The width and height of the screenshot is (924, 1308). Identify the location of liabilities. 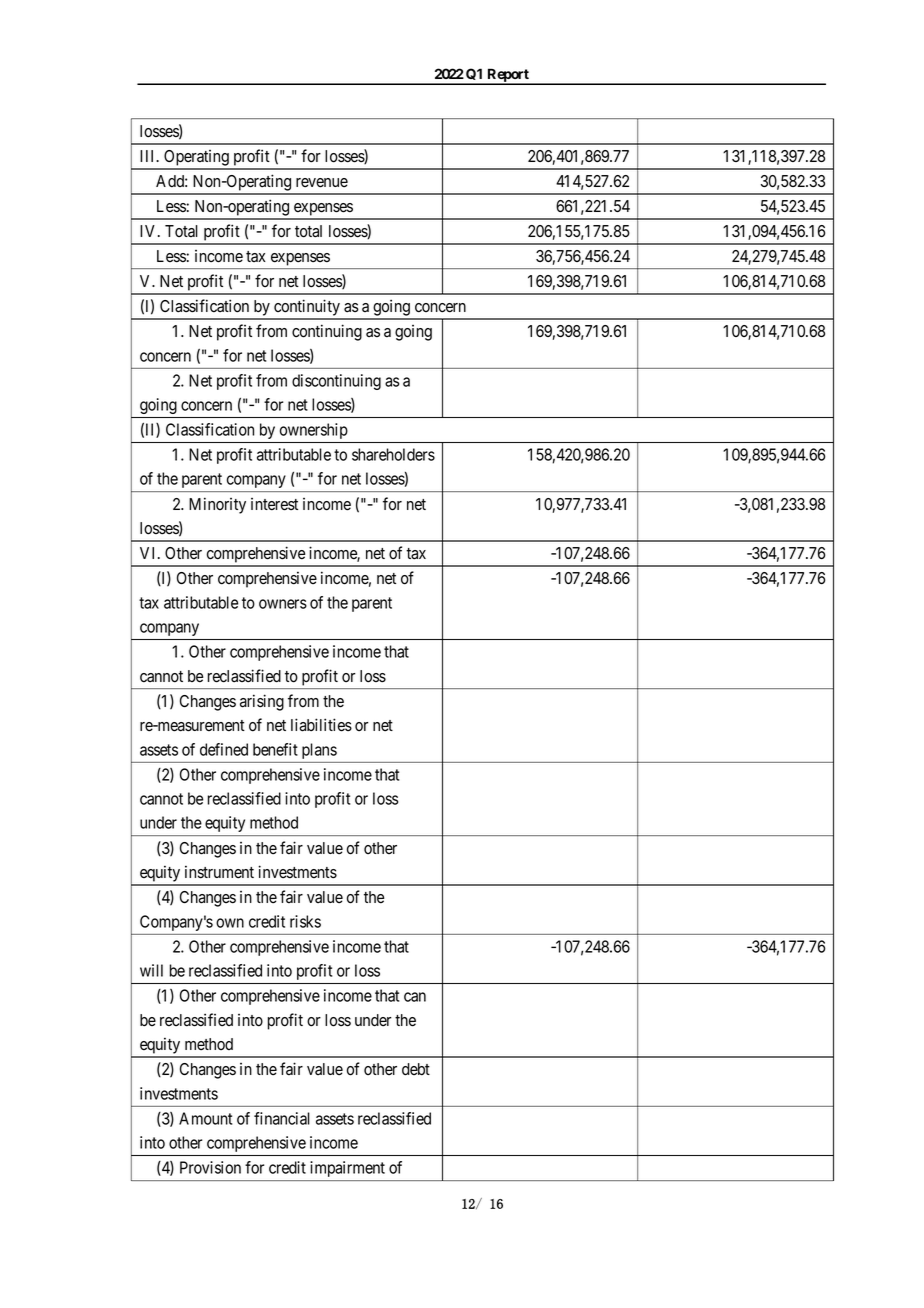
(321, 725).
